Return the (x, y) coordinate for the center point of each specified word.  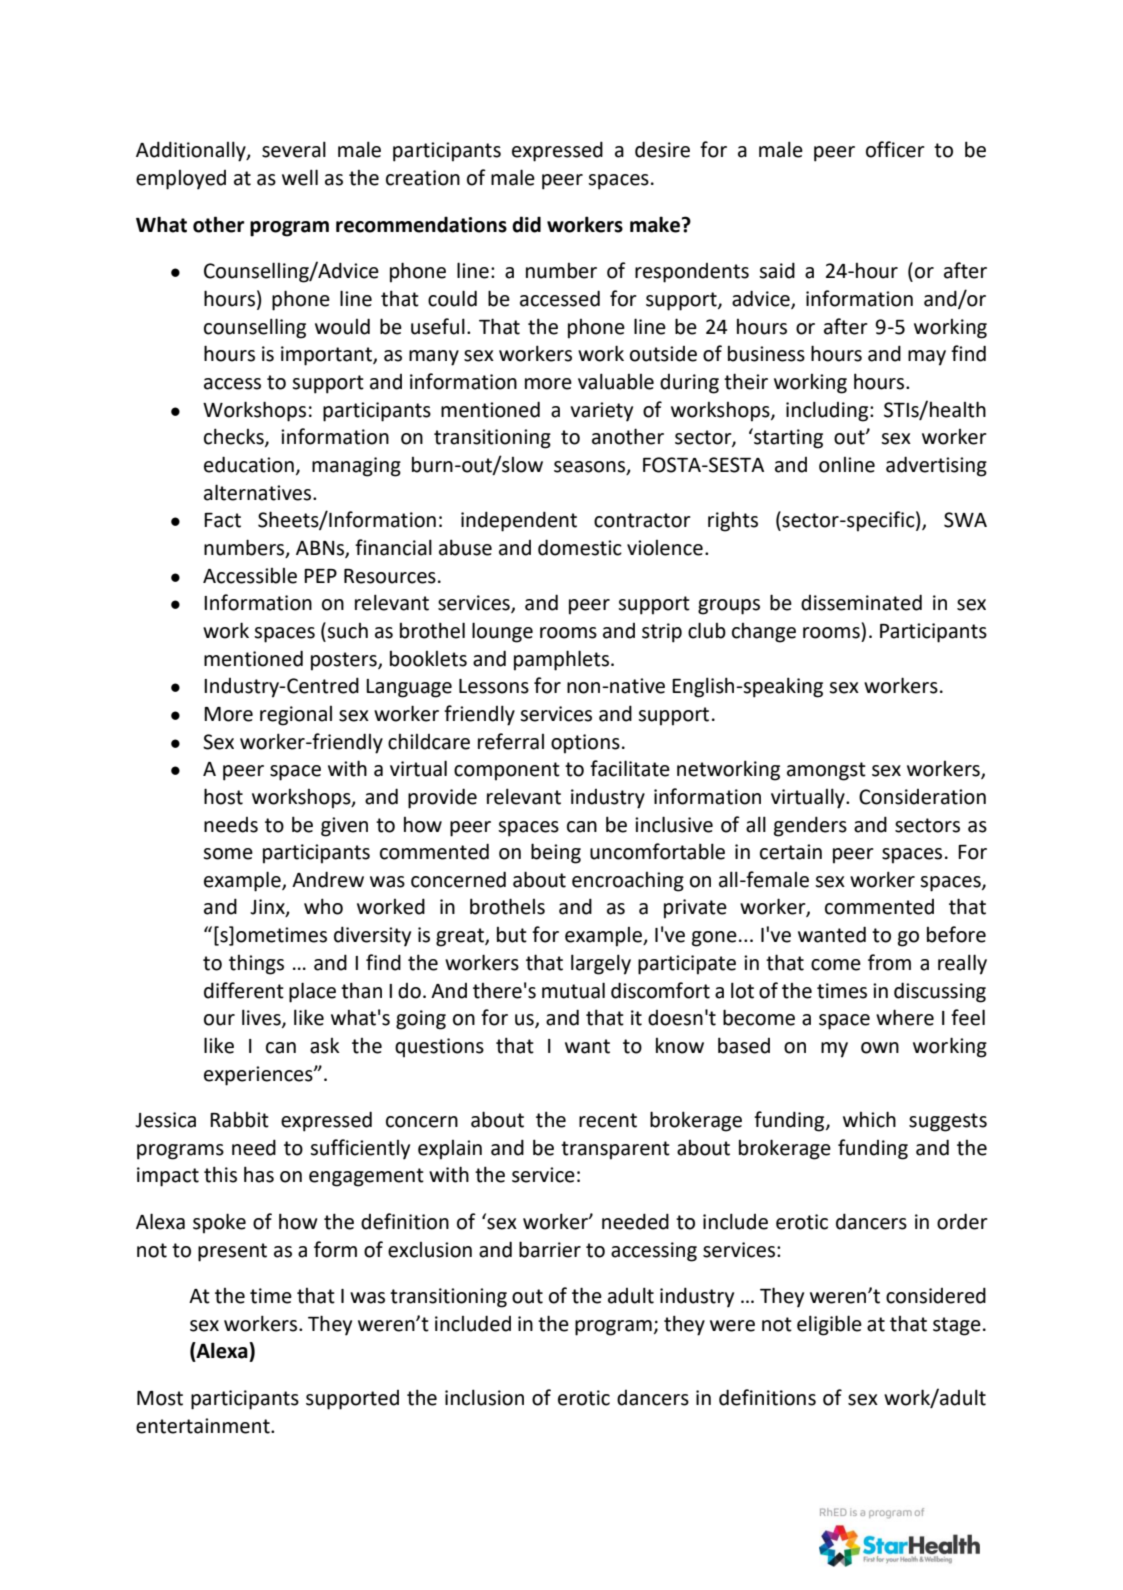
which (869, 1119)
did (526, 224)
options (585, 744)
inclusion (484, 1397)
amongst (826, 771)
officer (895, 149)
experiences (259, 1076)
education (249, 464)
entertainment (204, 1426)
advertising (936, 466)
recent (608, 1120)
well (300, 177)
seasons (591, 467)
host (223, 796)
